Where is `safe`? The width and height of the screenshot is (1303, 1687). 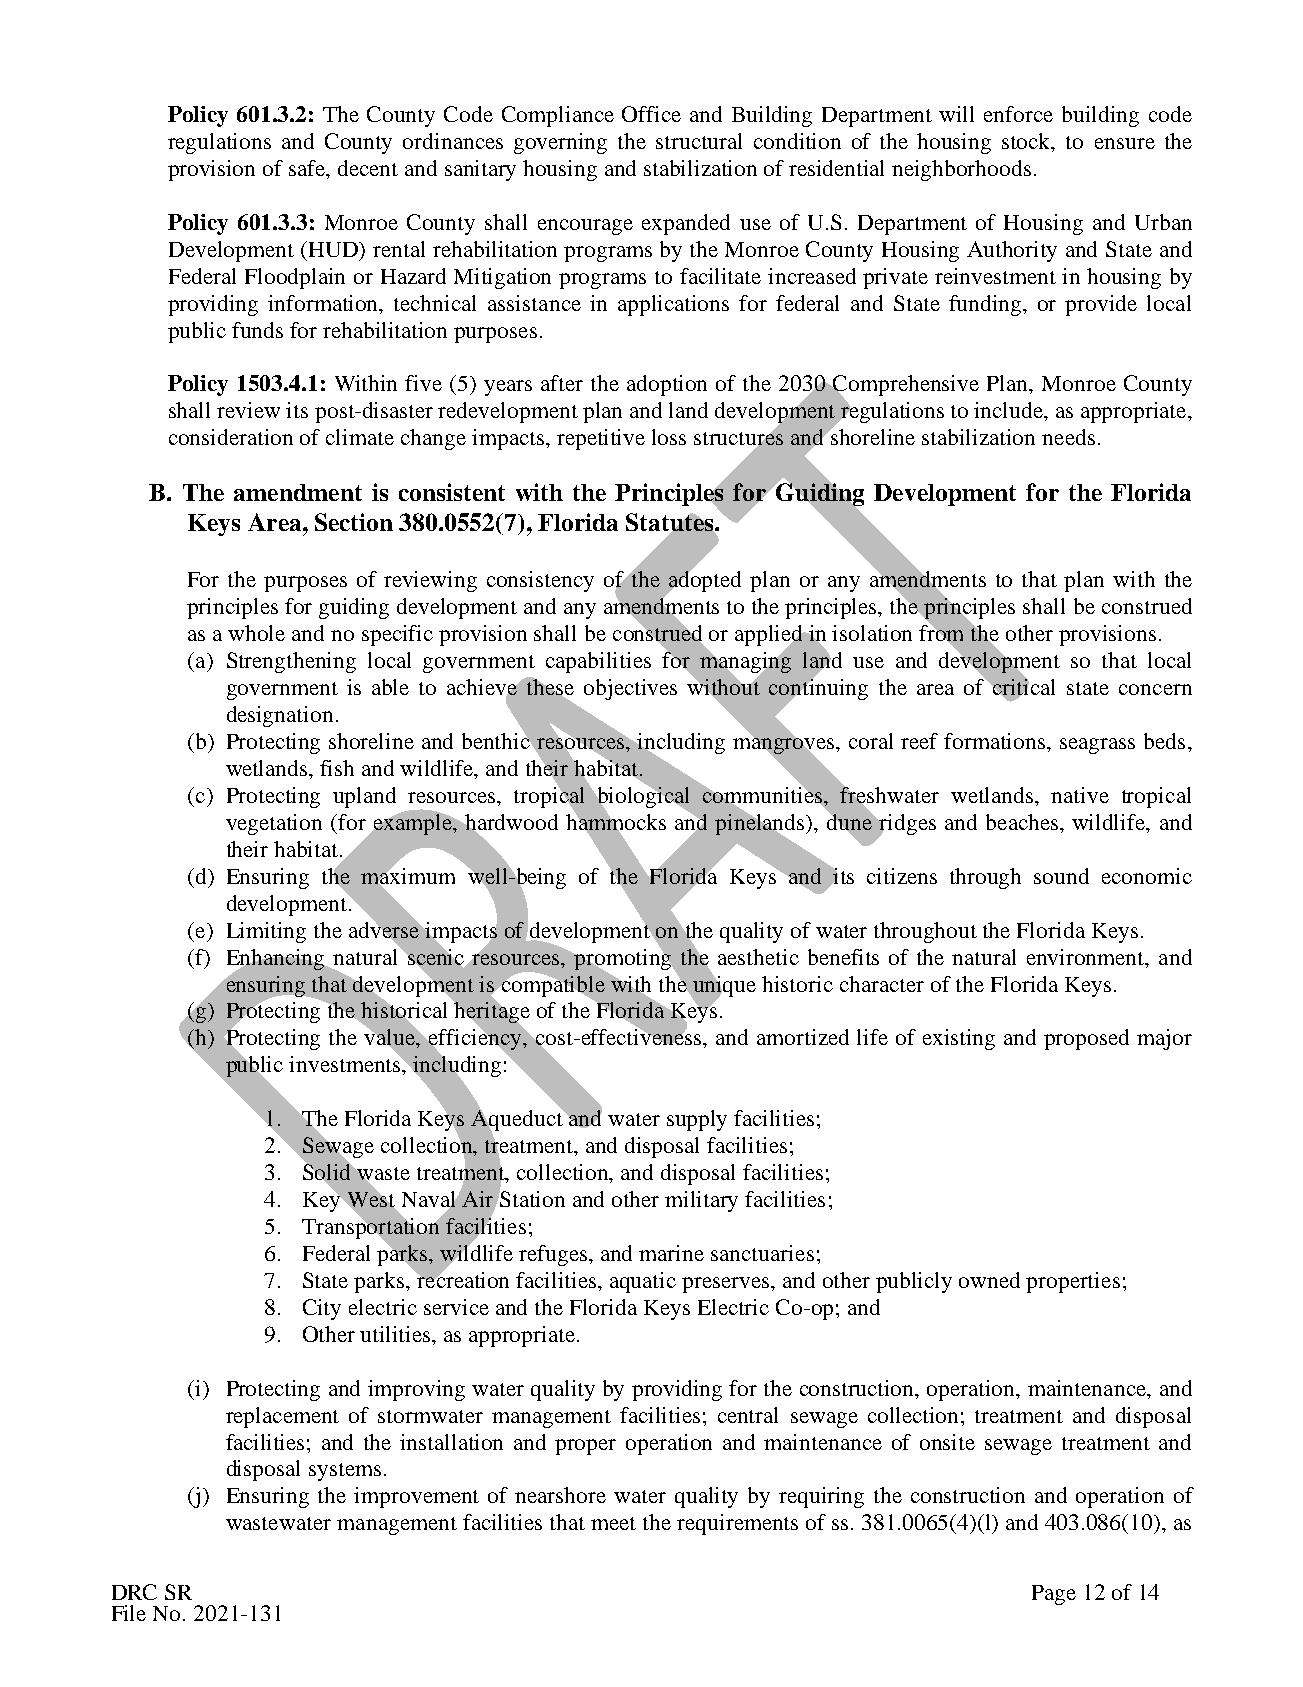 safe is located at coordinates (308, 169).
